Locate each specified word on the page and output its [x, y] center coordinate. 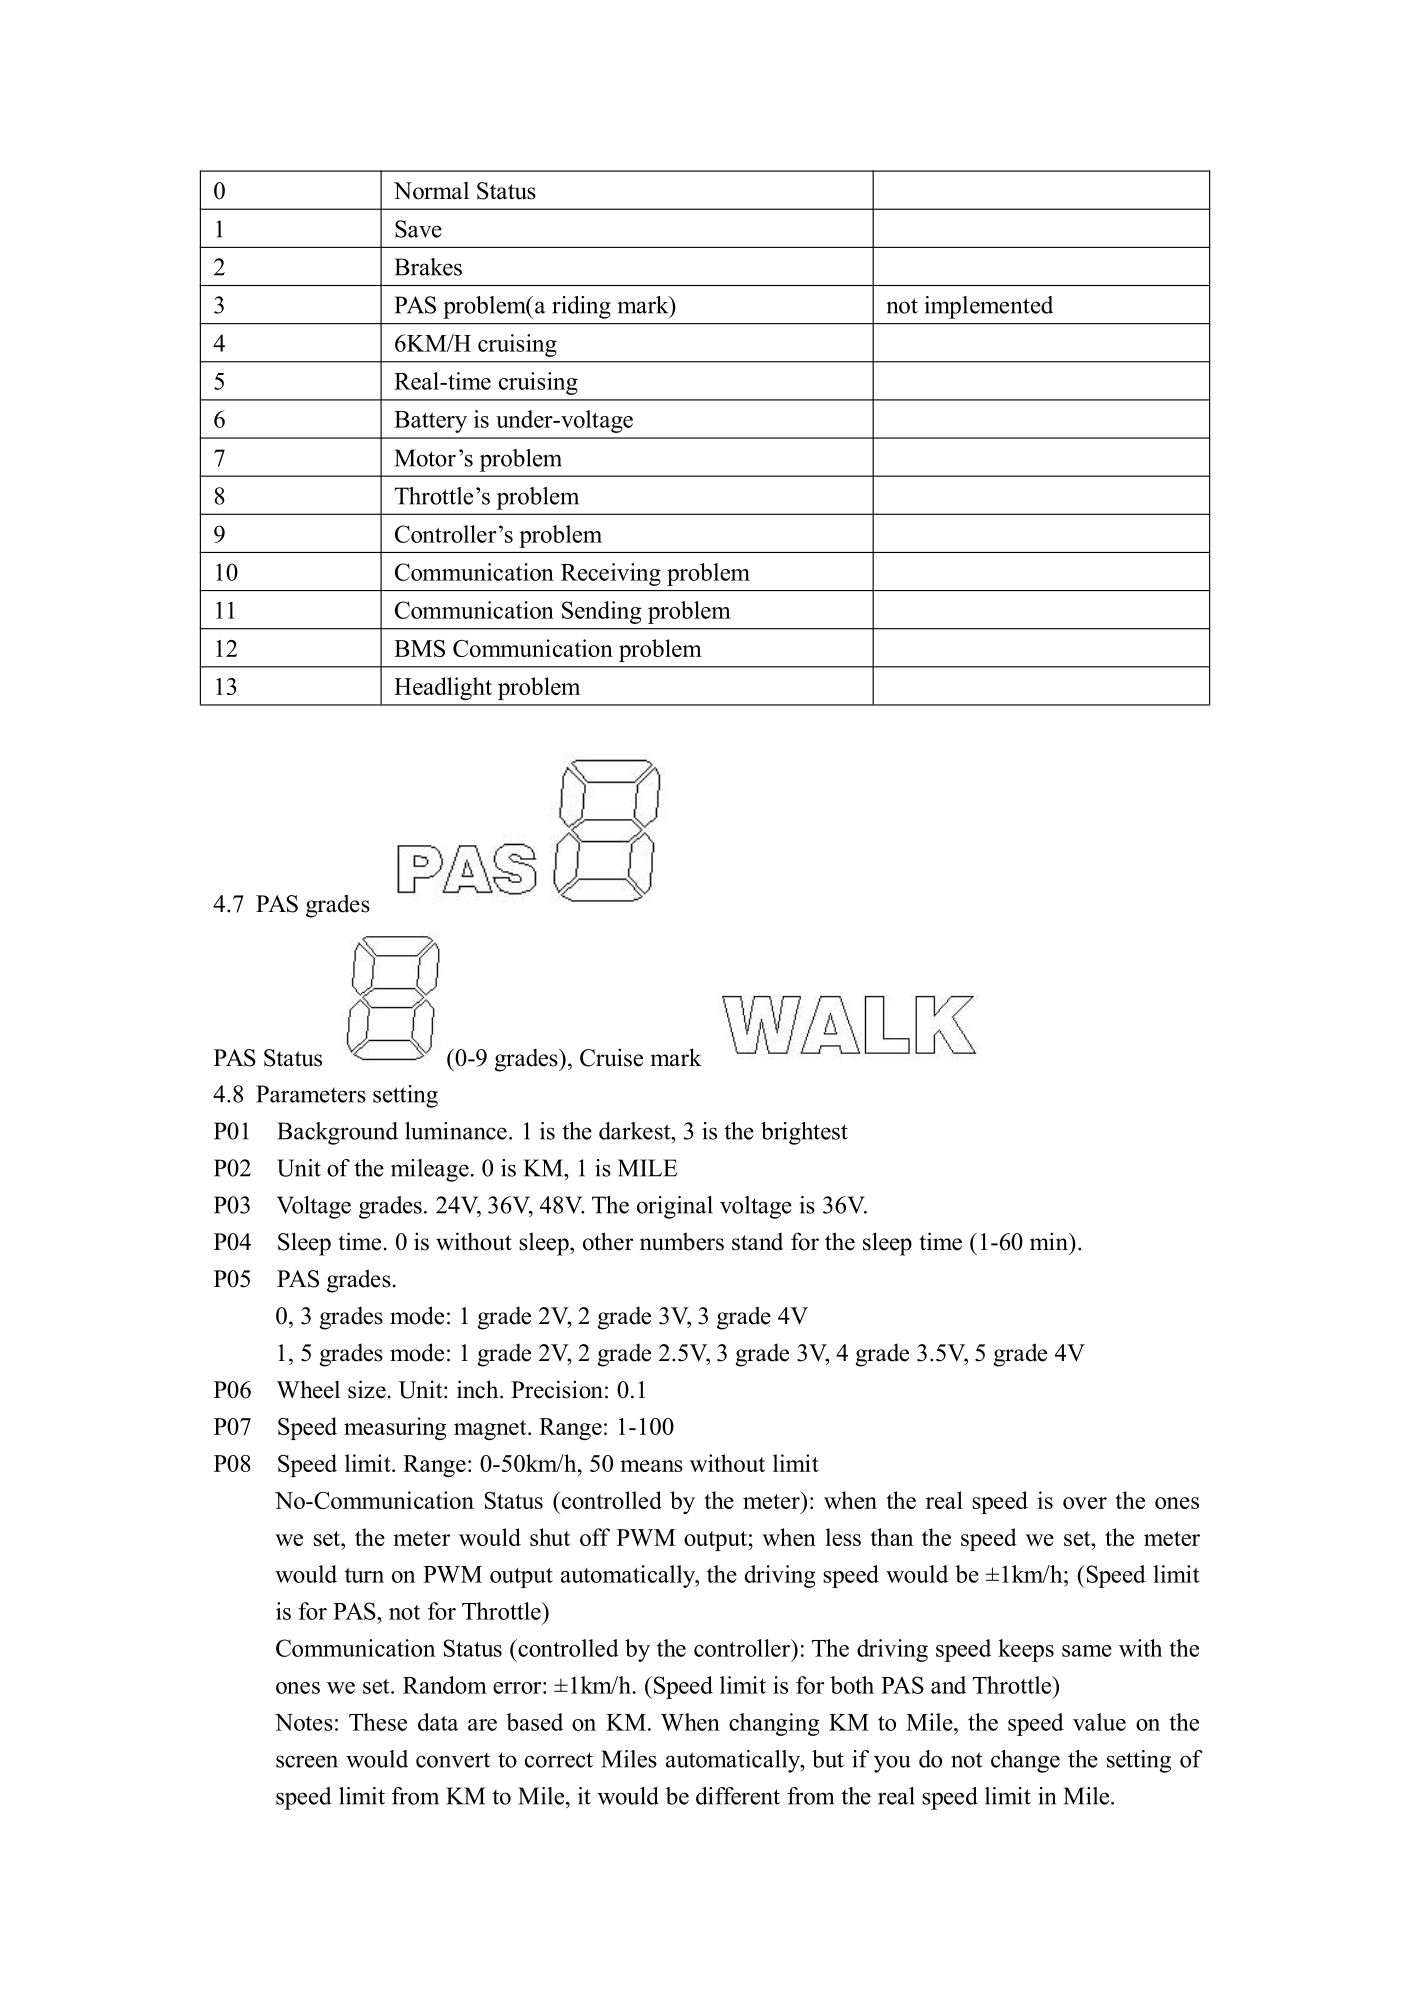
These [378, 1722]
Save [418, 229]
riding [581, 307]
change [1025, 1761]
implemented [988, 307]
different [738, 1796]
